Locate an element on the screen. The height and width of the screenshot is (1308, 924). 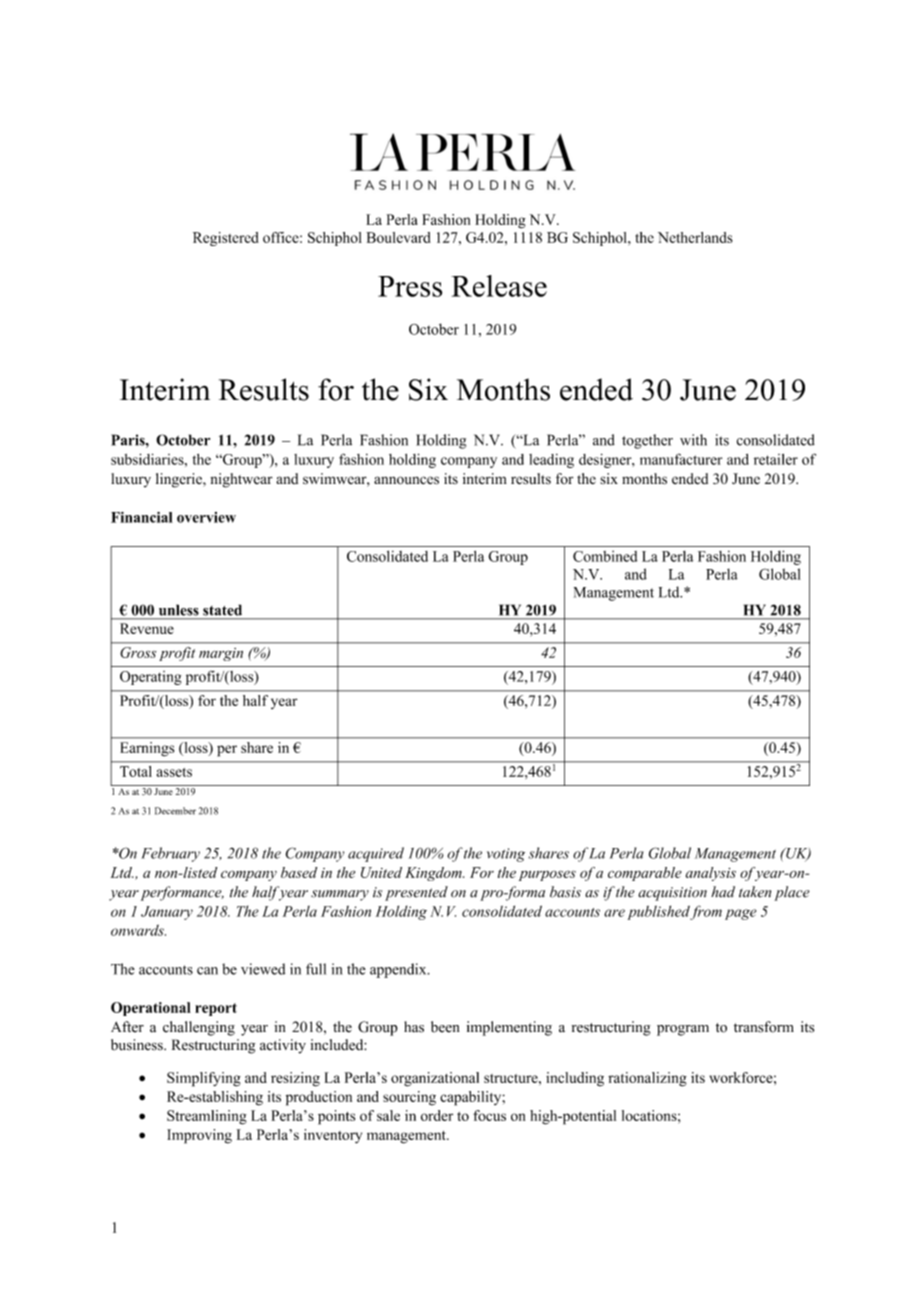
Release is located at coordinates (499, 286).
